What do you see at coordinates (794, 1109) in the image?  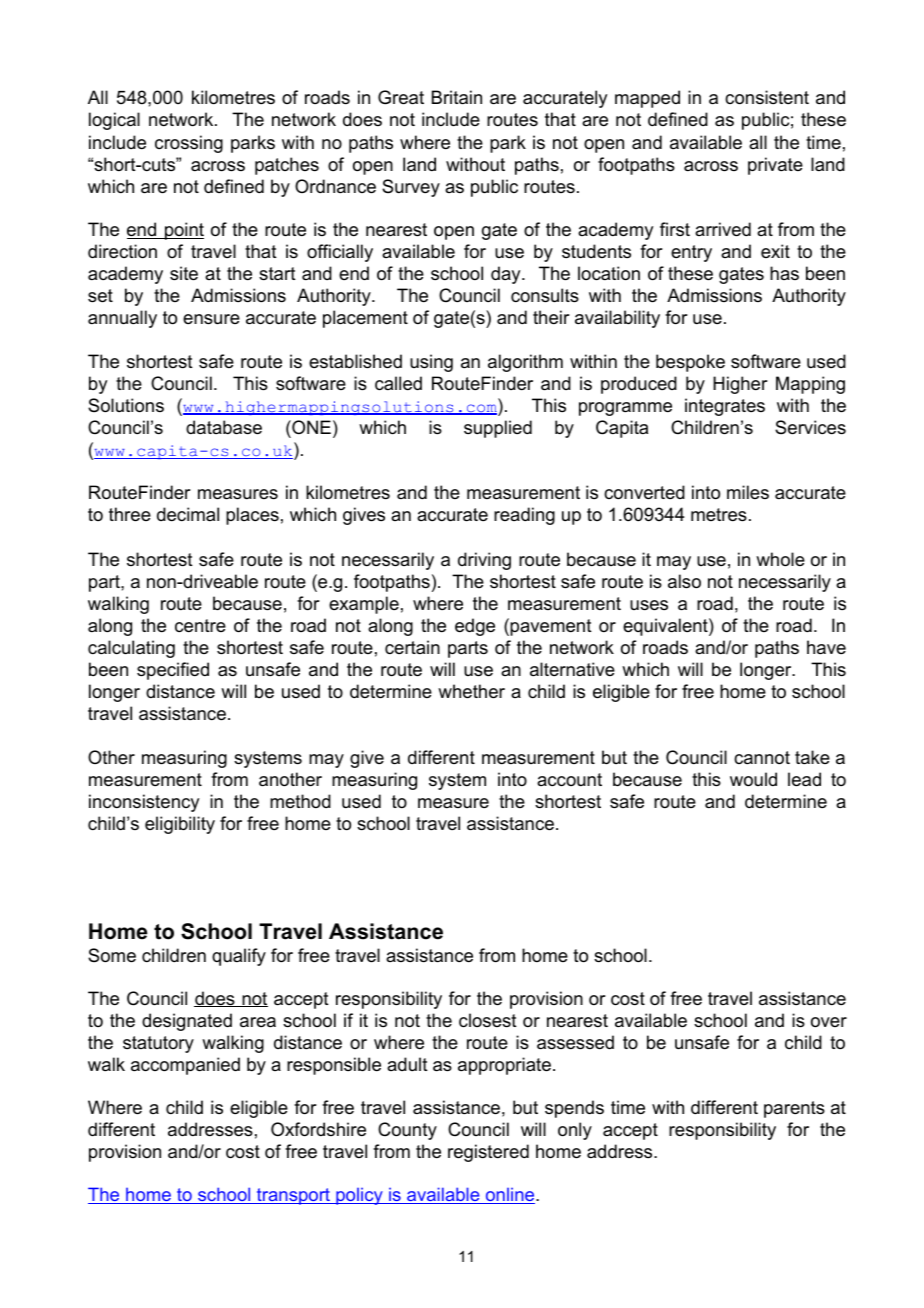 I see `parents` at bounding box center [794, 1109].
